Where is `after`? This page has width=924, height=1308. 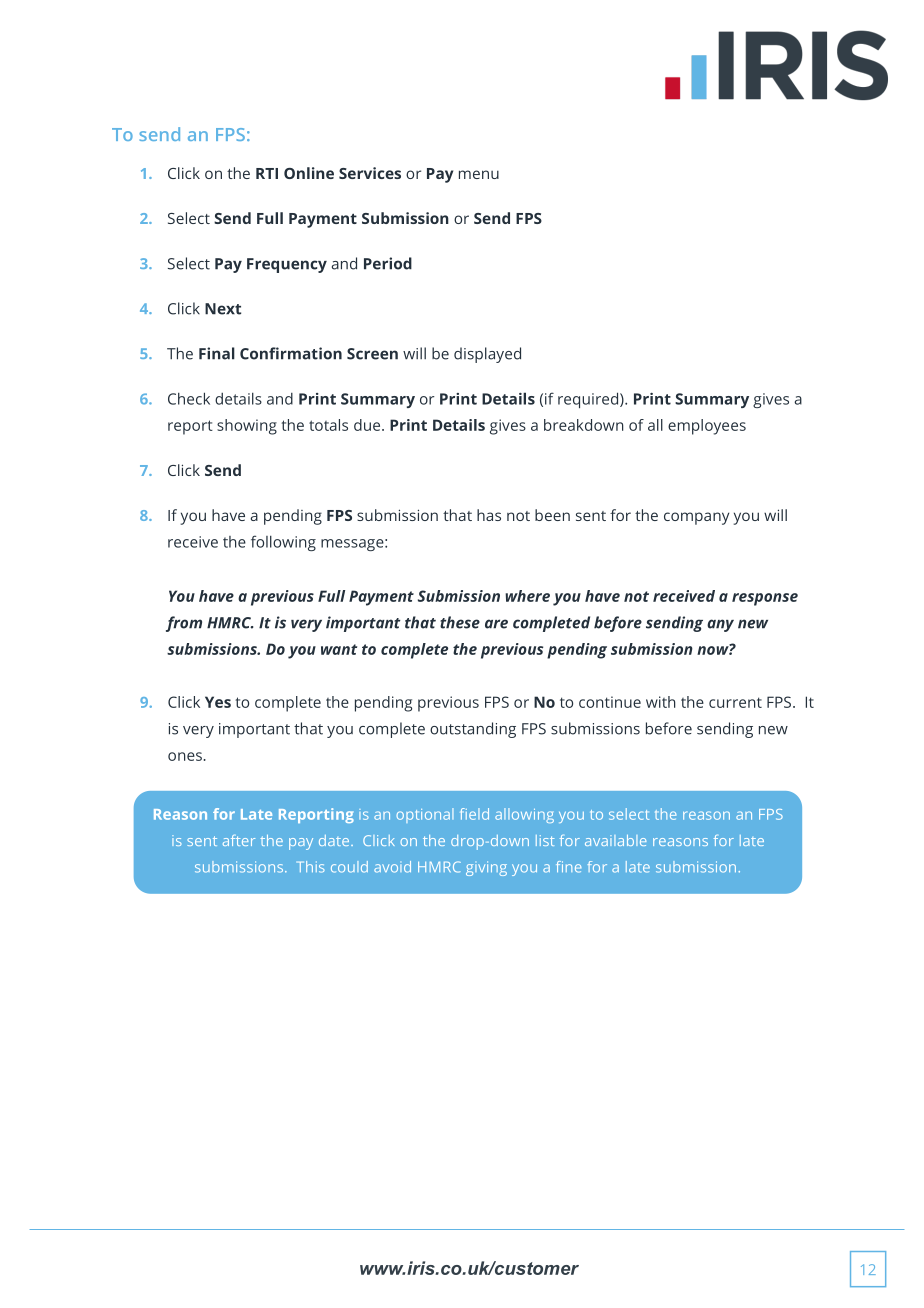 after is located at coordinates (239, 840).
